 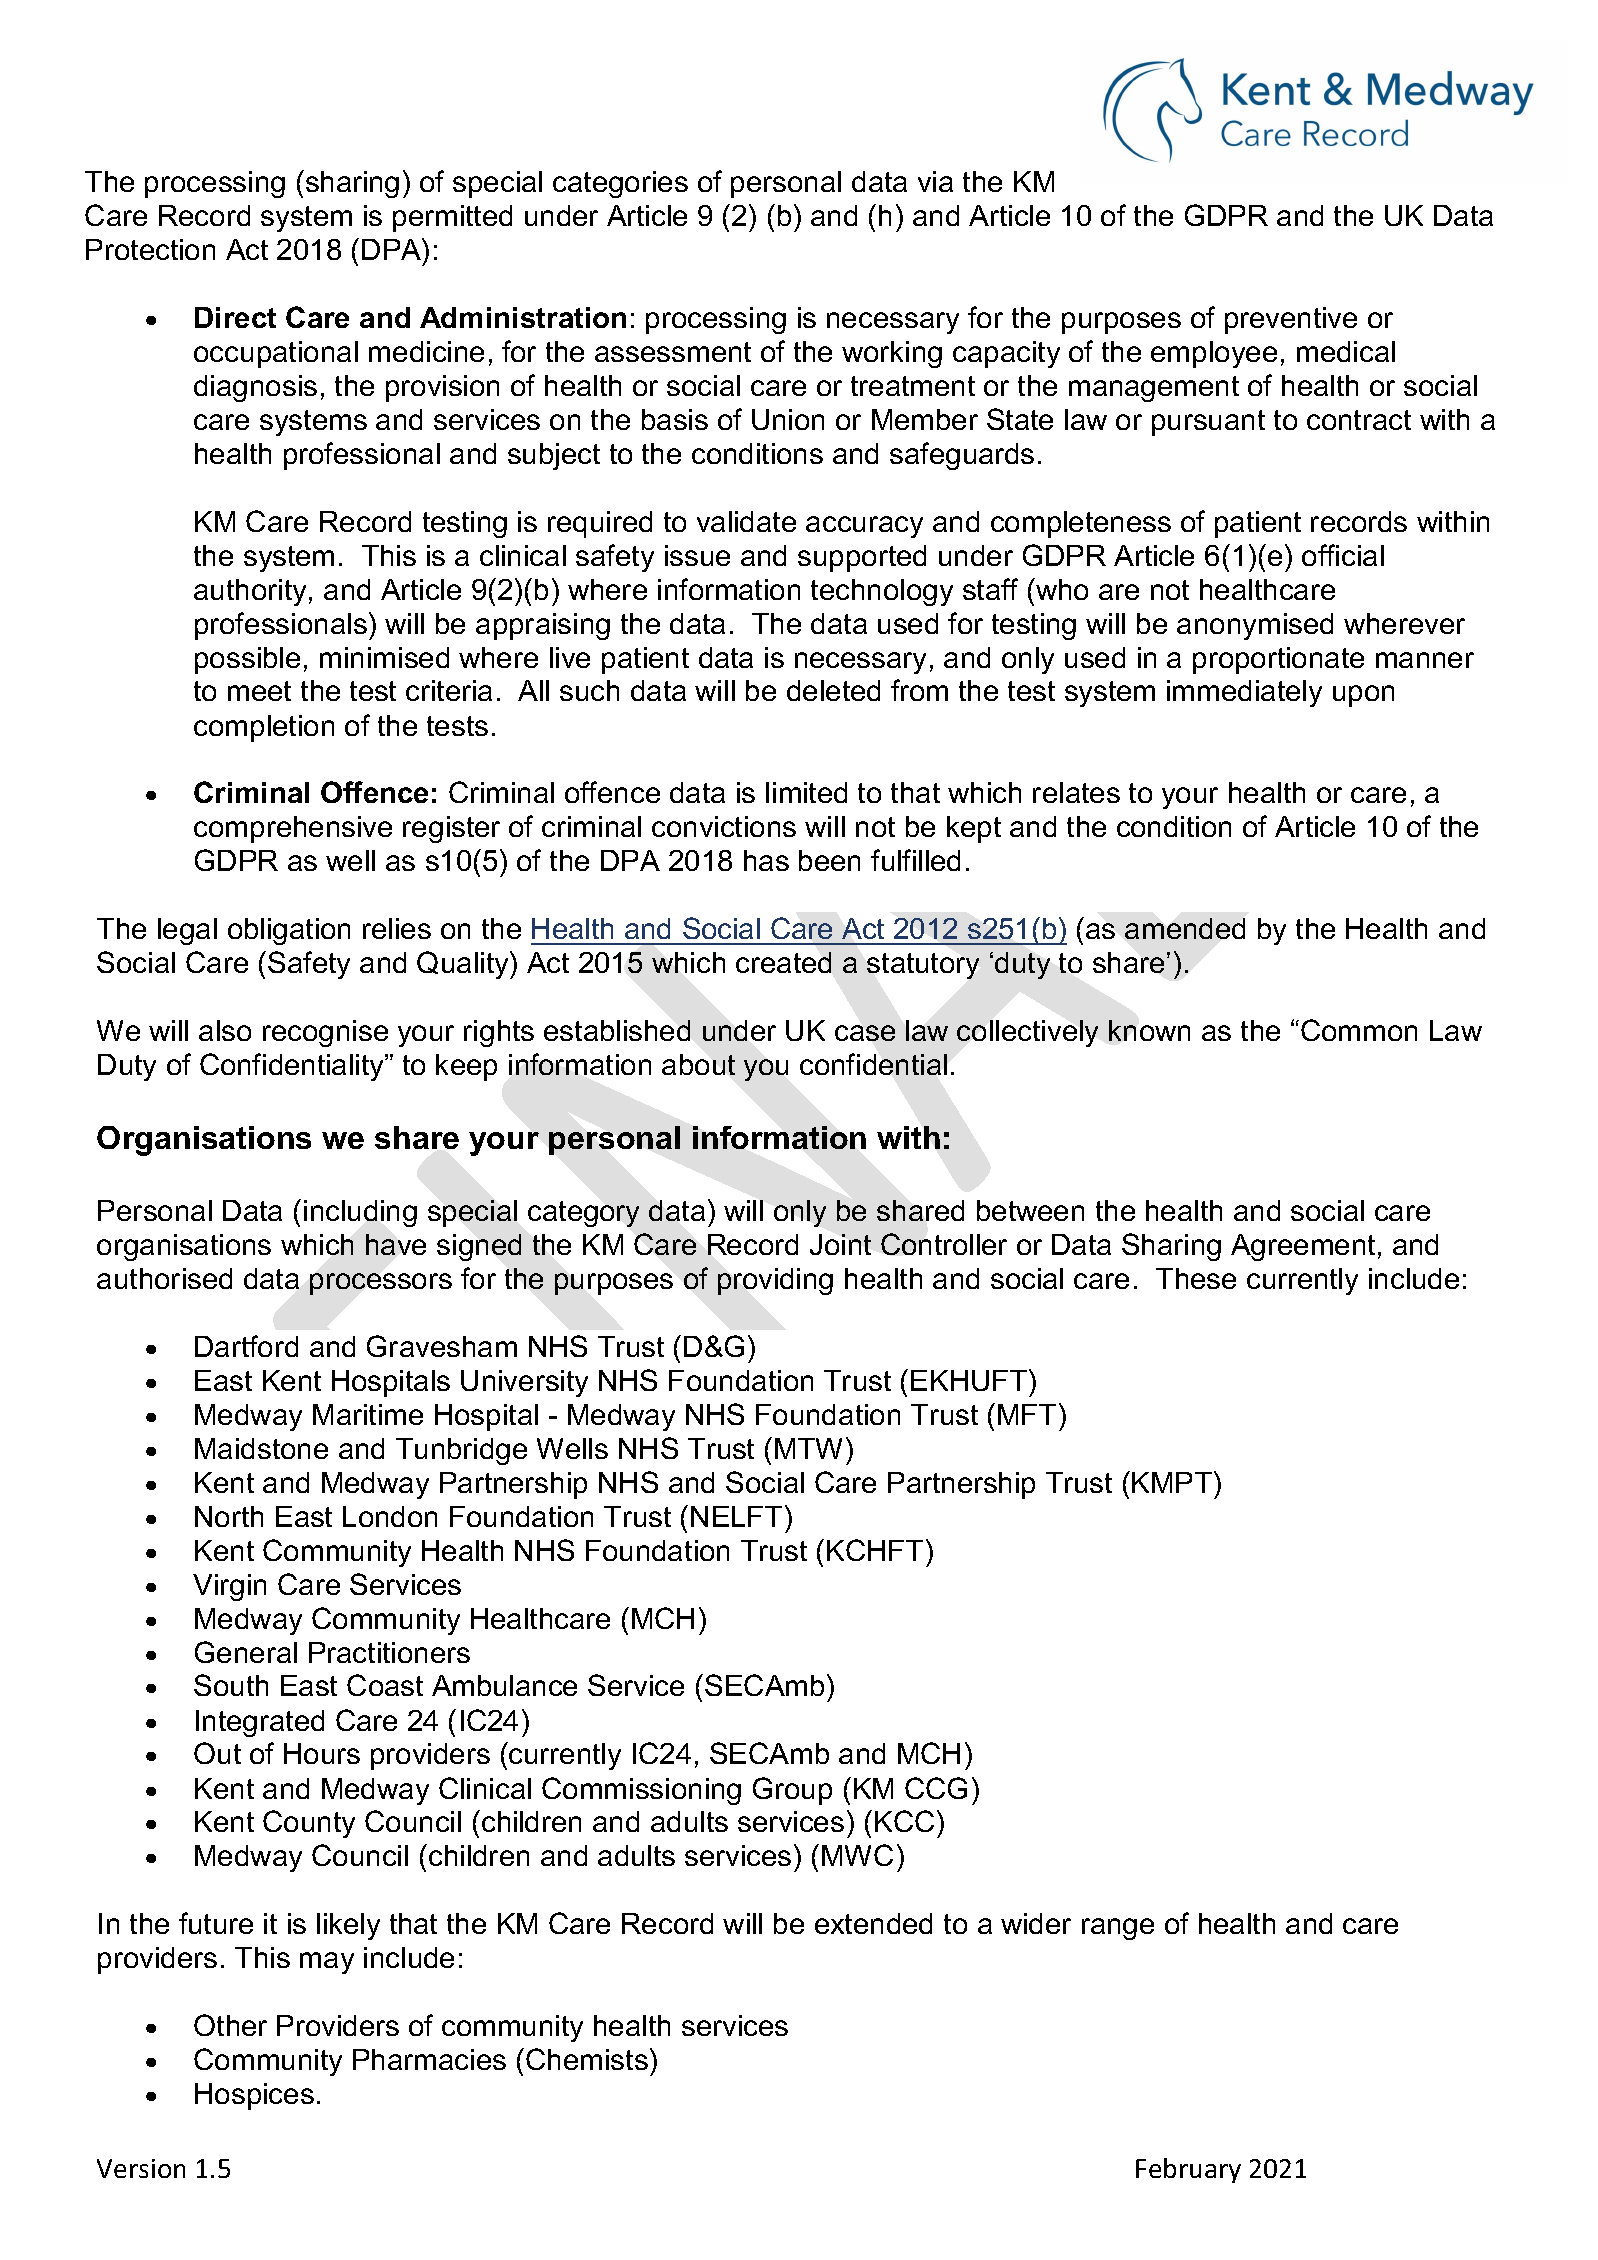 What do you see at coordinates (360, 1213) in the screenshot?
I see `including` at bounding box center [360, 1213].
